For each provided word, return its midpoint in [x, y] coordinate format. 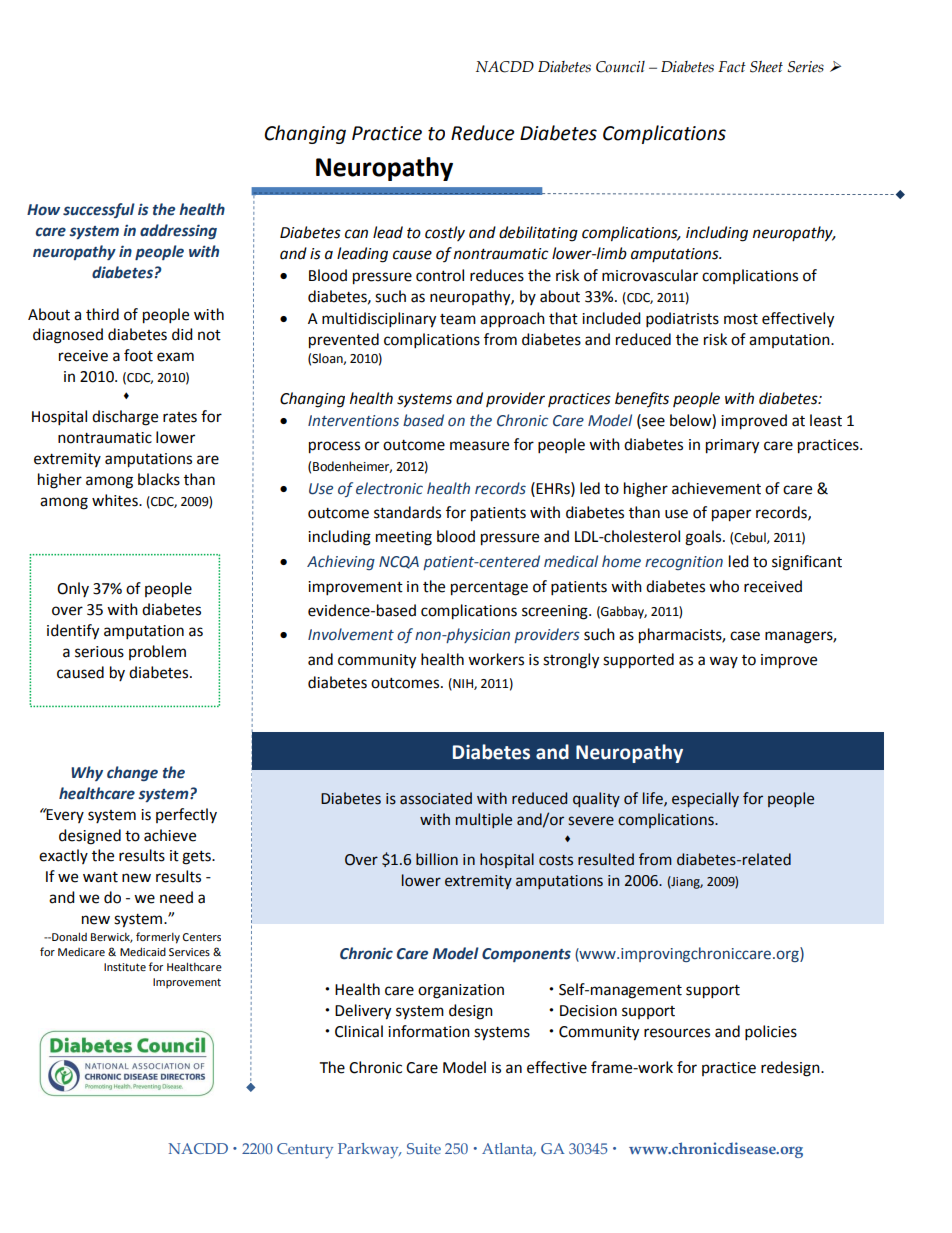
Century [305, 1151]
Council [620, 67]
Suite [424, 1148]
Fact [732, 67]
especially [705, 799]
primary [732, 446]
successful [99, 210]
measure [479, 446]
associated [436, 798]
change [132, 773]
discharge [125, 418]
